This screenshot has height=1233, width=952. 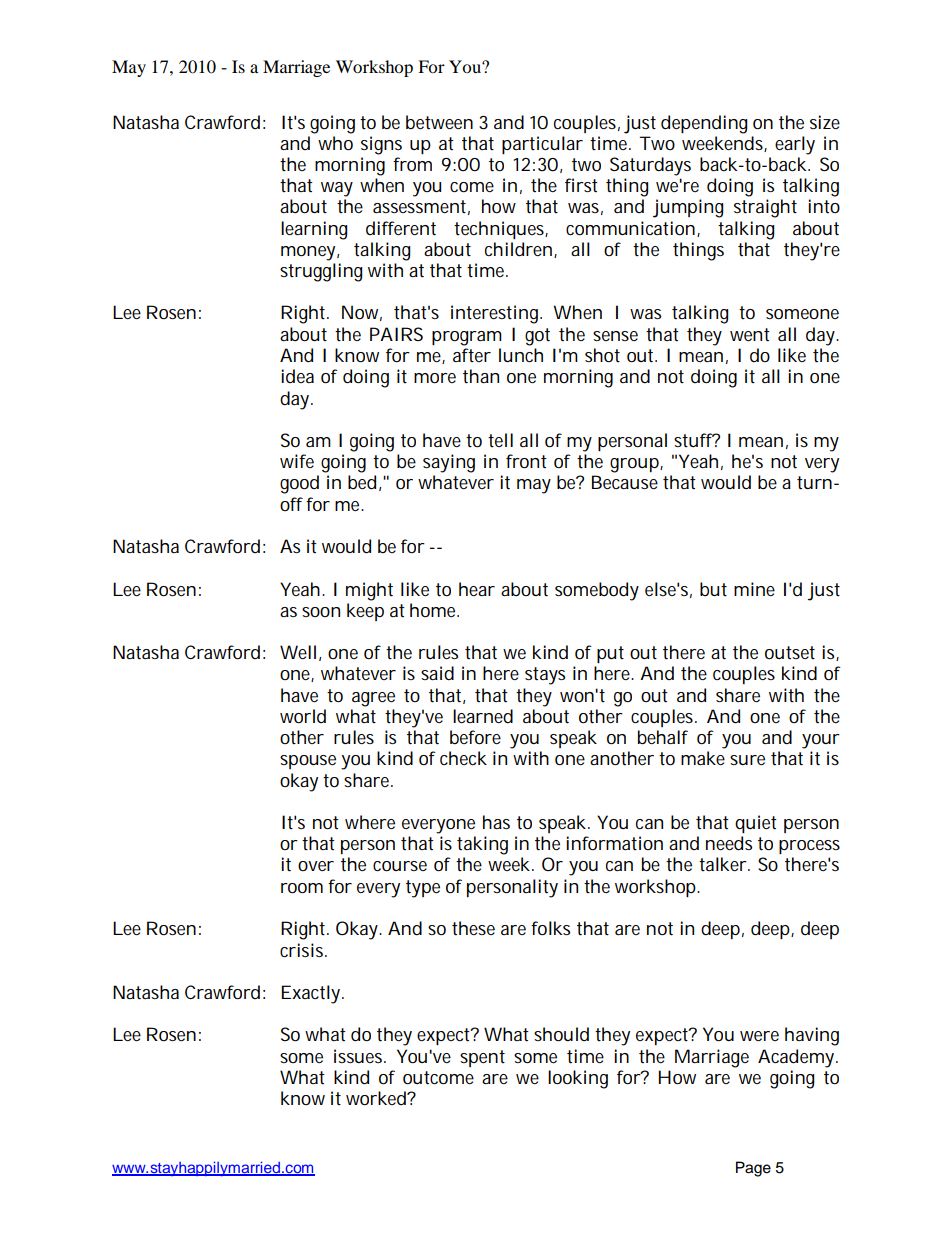 I want to click on PAIRS, so click(x=396, y=334).
